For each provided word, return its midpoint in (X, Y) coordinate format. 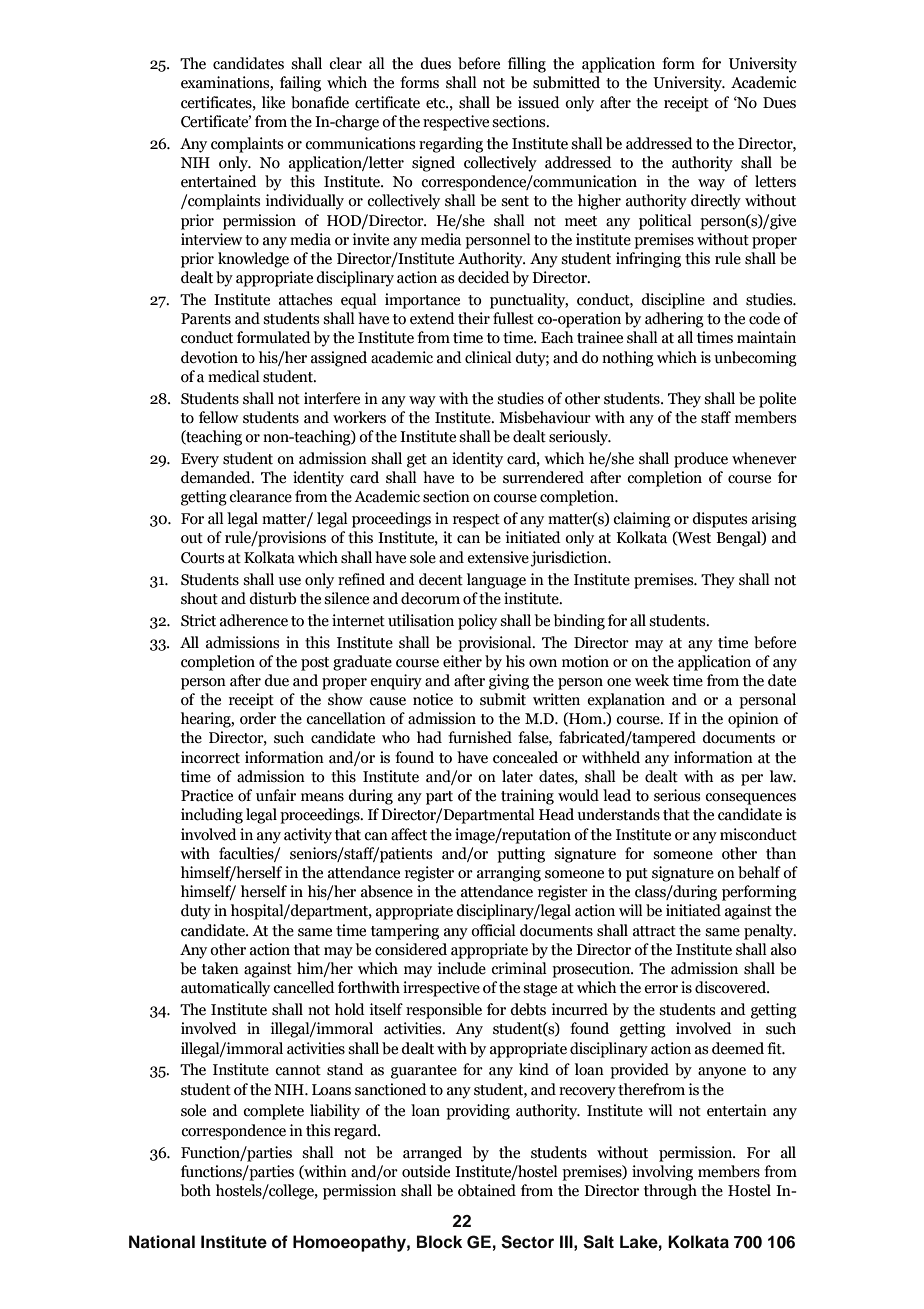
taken (220, 968)
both (195, 1190)
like (273, 102)
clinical (488, 357)
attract (654, 931)
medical (234, 376)
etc (437, 103)
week (652, 680)
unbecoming (755, 359)
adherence (254, 620)
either (462, 661)
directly (716, 202)
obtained (487, 1190)
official (493, 930)
